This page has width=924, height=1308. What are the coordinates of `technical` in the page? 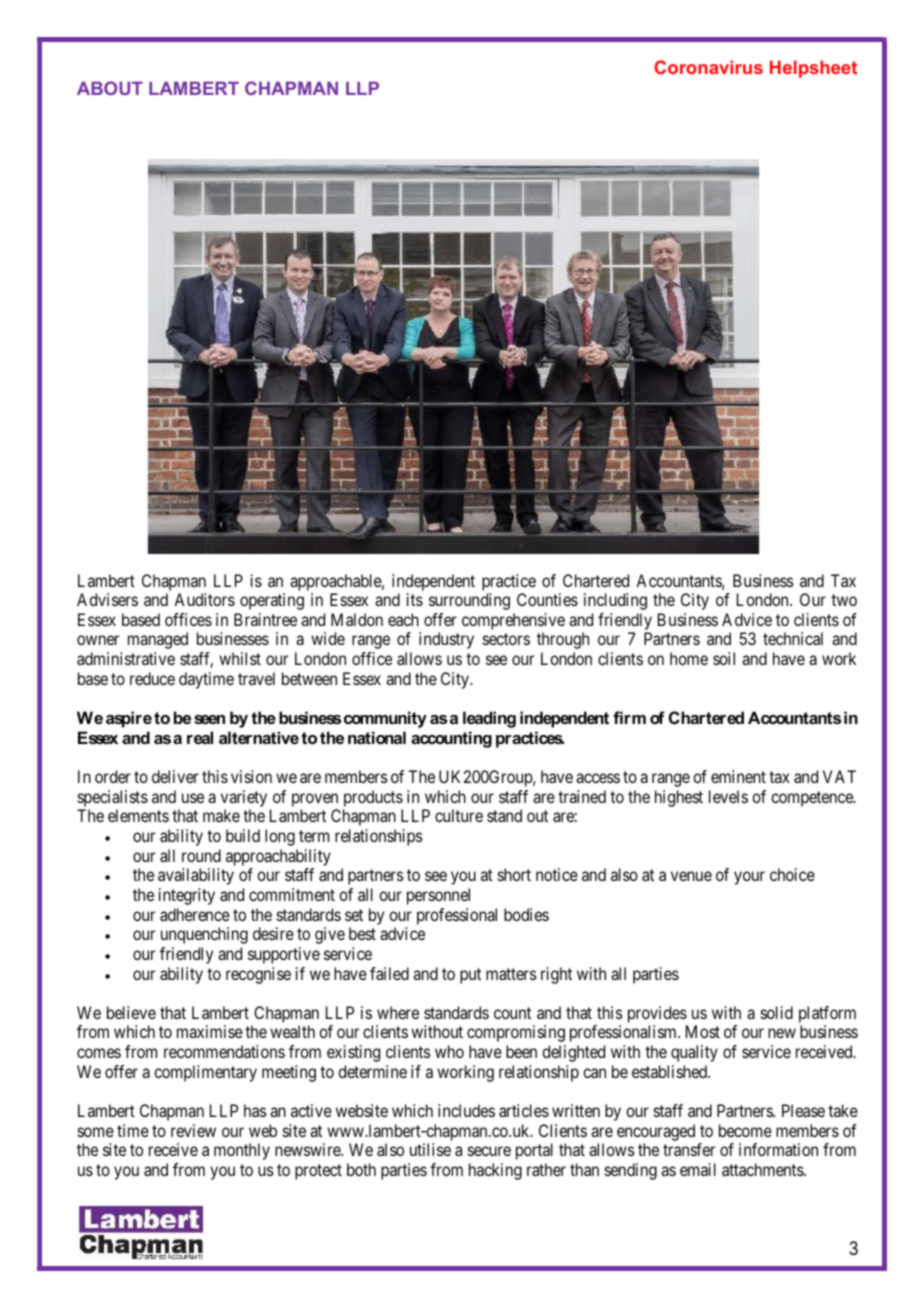 It's located at (793, 638).
